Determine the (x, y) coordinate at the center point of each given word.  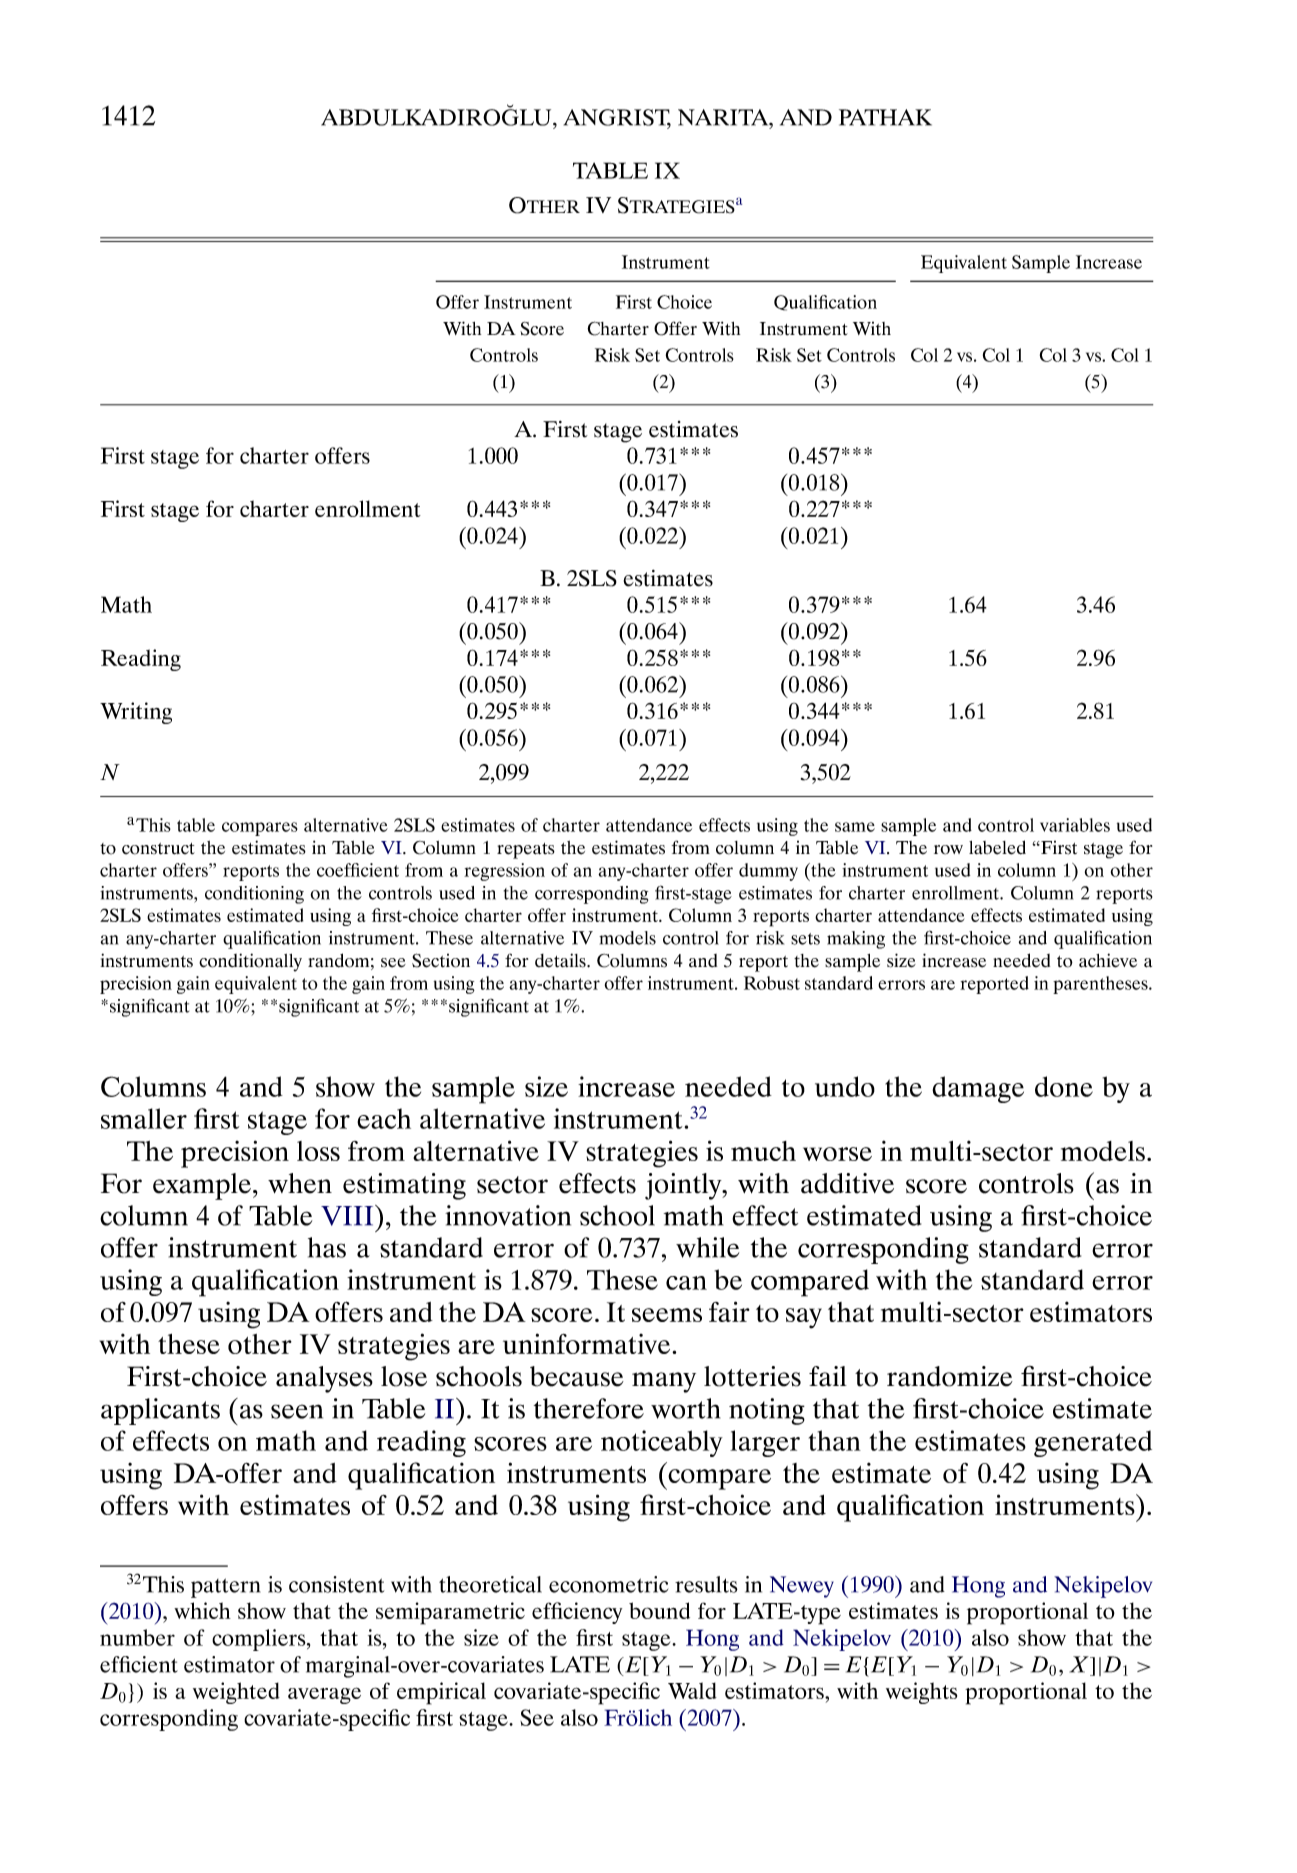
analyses (324, 1379)
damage (978, 1089)
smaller (144, 1118)
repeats (526, 851)
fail (828, 1376)
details (561, 960)
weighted (236, 1693)
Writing (136, 713)
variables (1075, 825)
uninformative (588, 1343)
